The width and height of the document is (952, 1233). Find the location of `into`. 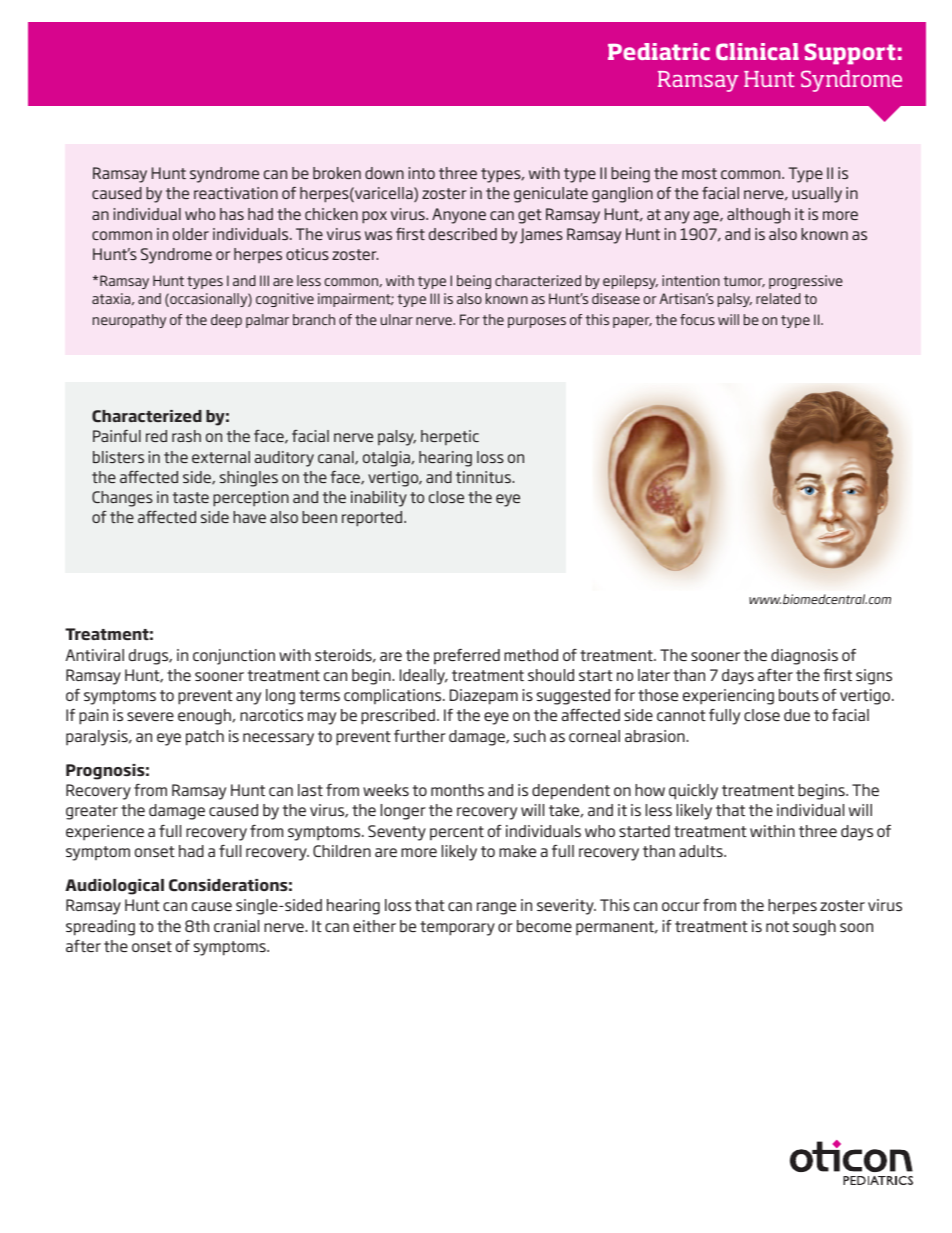

into is located at coordinates (422, 173).
